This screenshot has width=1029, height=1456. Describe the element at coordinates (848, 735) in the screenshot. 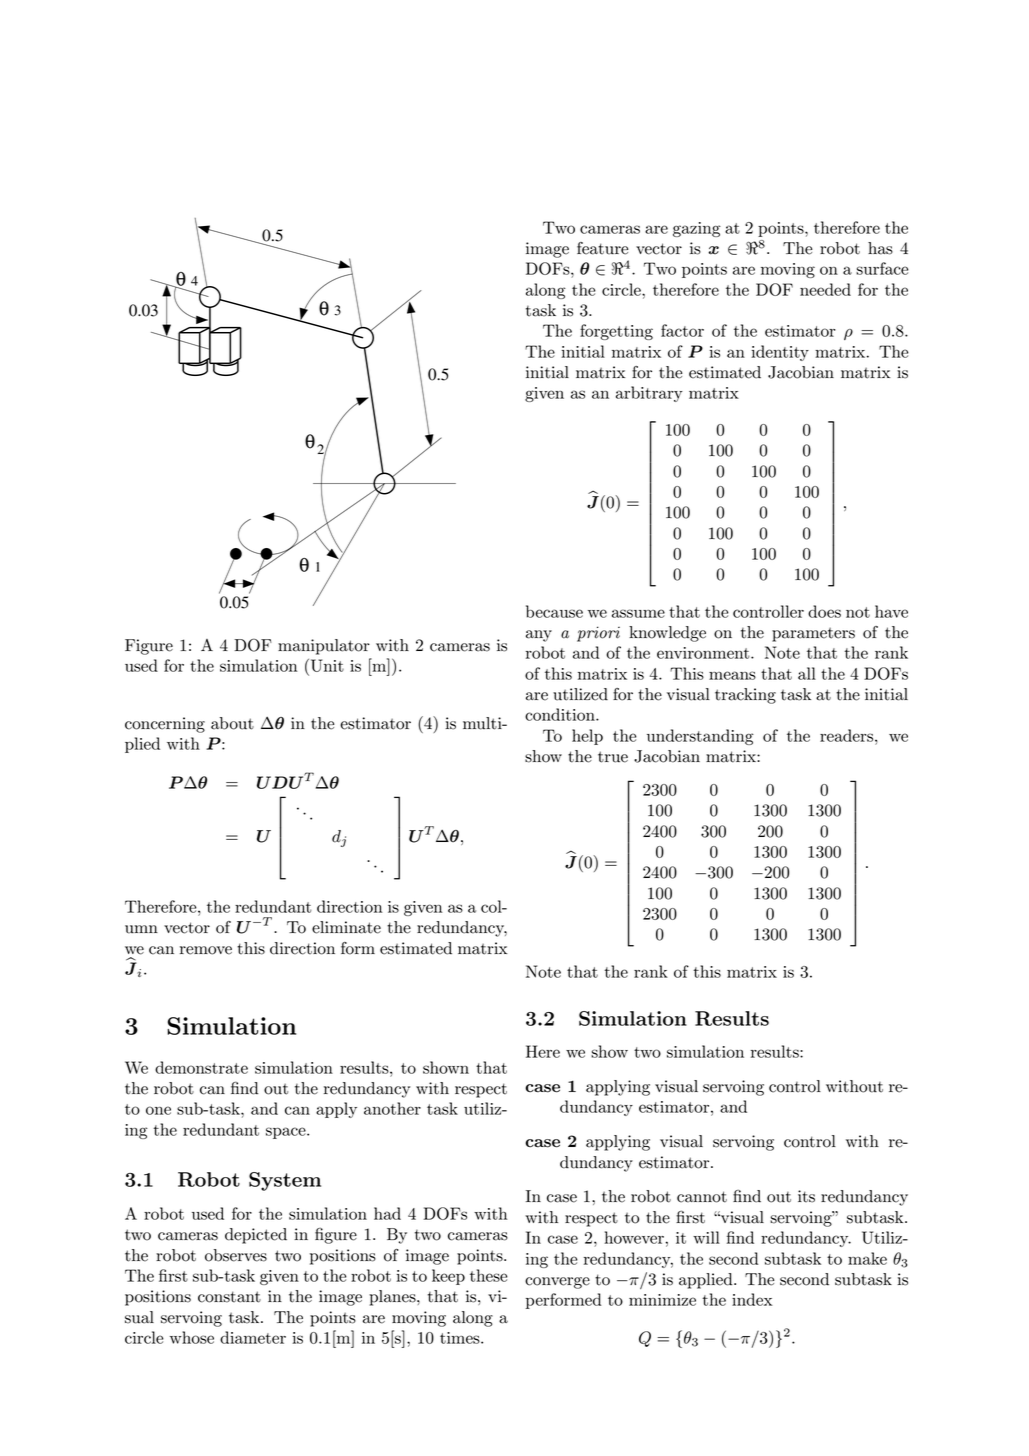

I see `readers` at that location.
